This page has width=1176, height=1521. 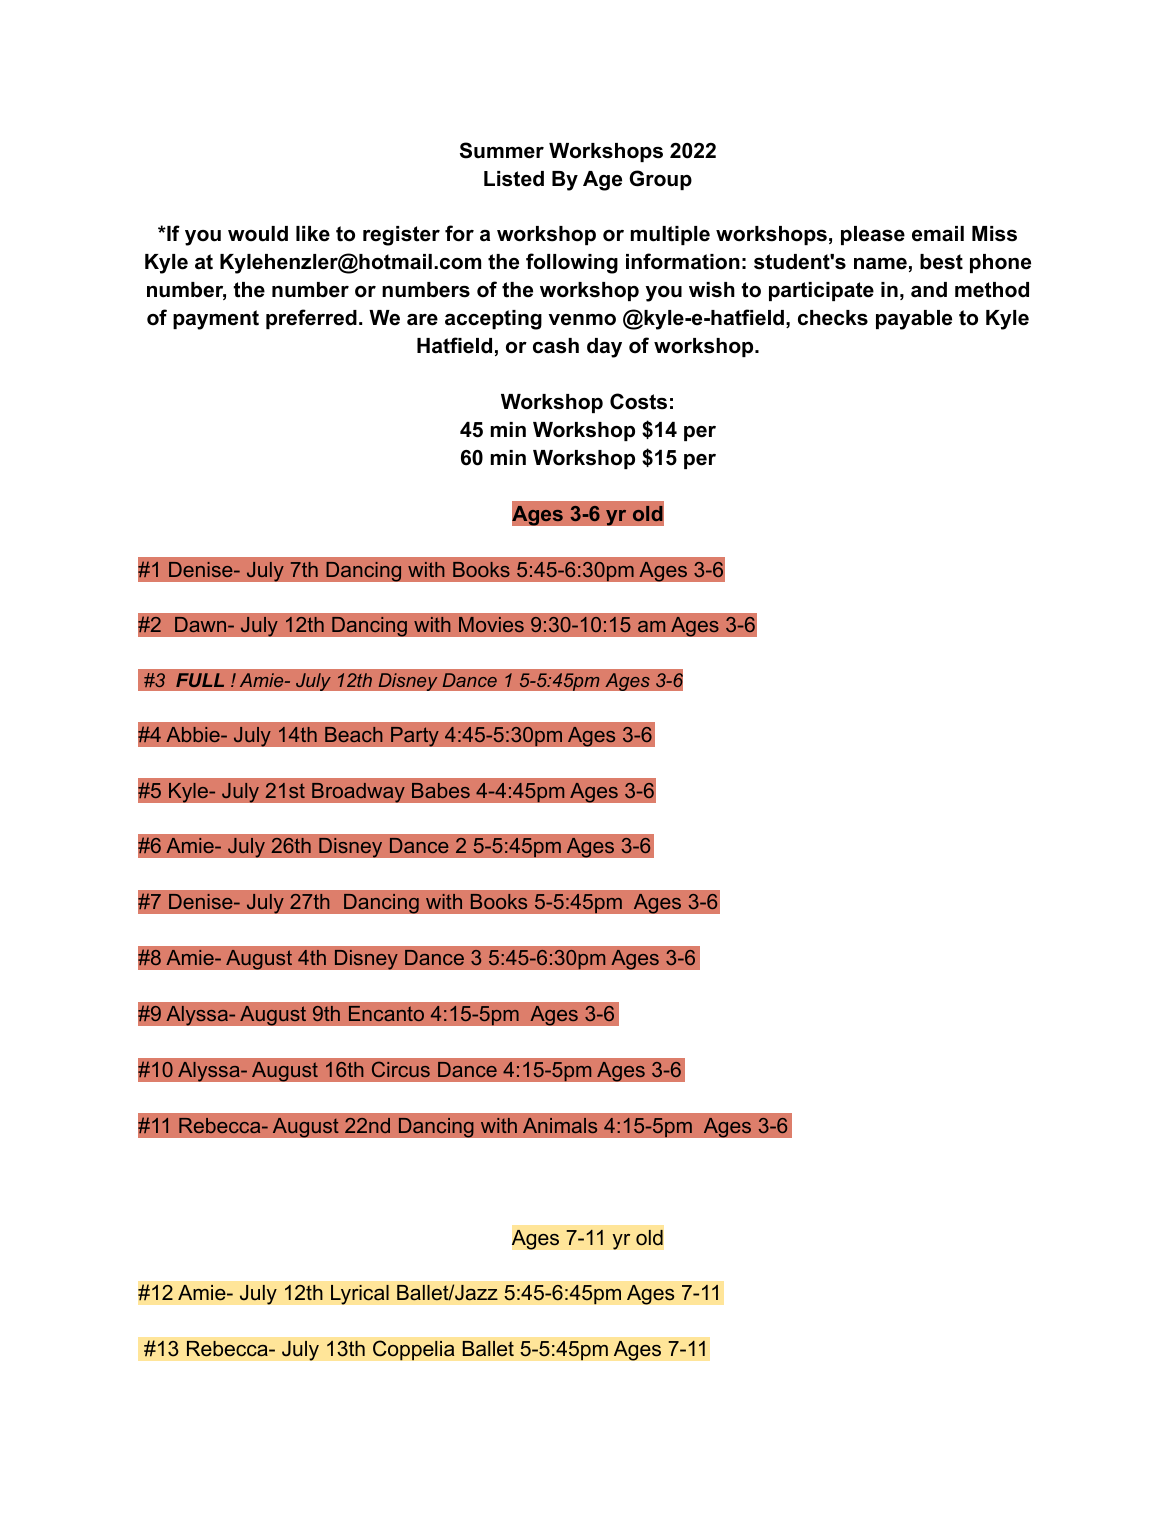 What do you see at coordinates (313, 234) in the page?
I see `like` at bounding box center [313, 234].
